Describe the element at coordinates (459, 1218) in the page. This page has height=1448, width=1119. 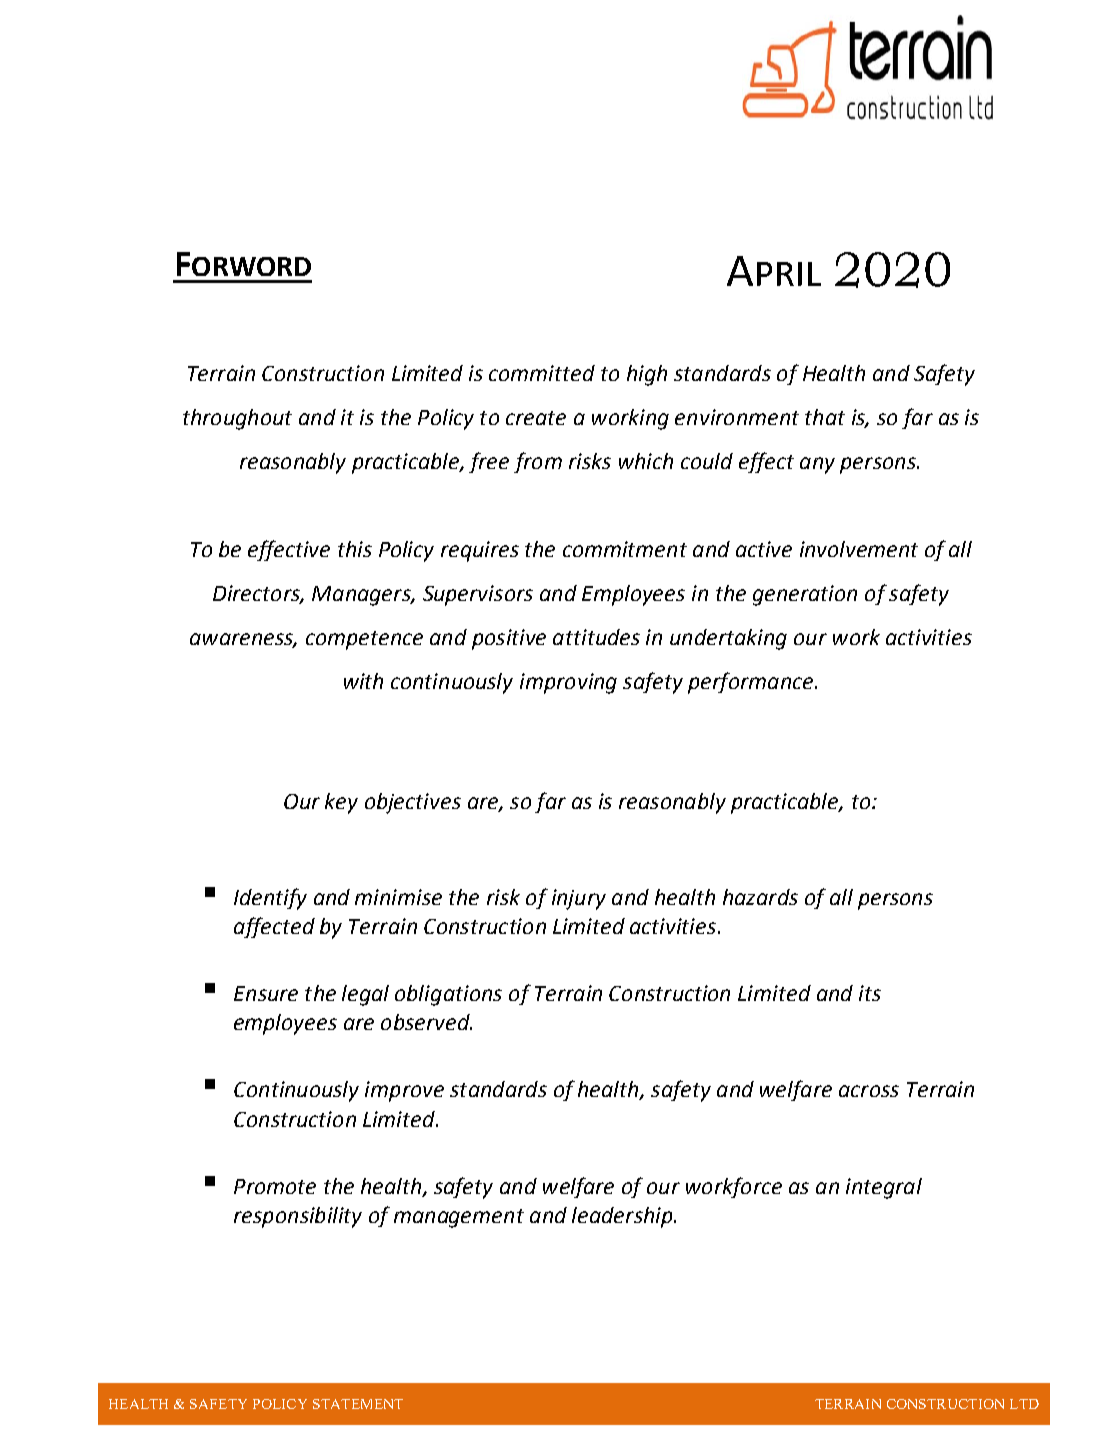
I see `management` at that location.
